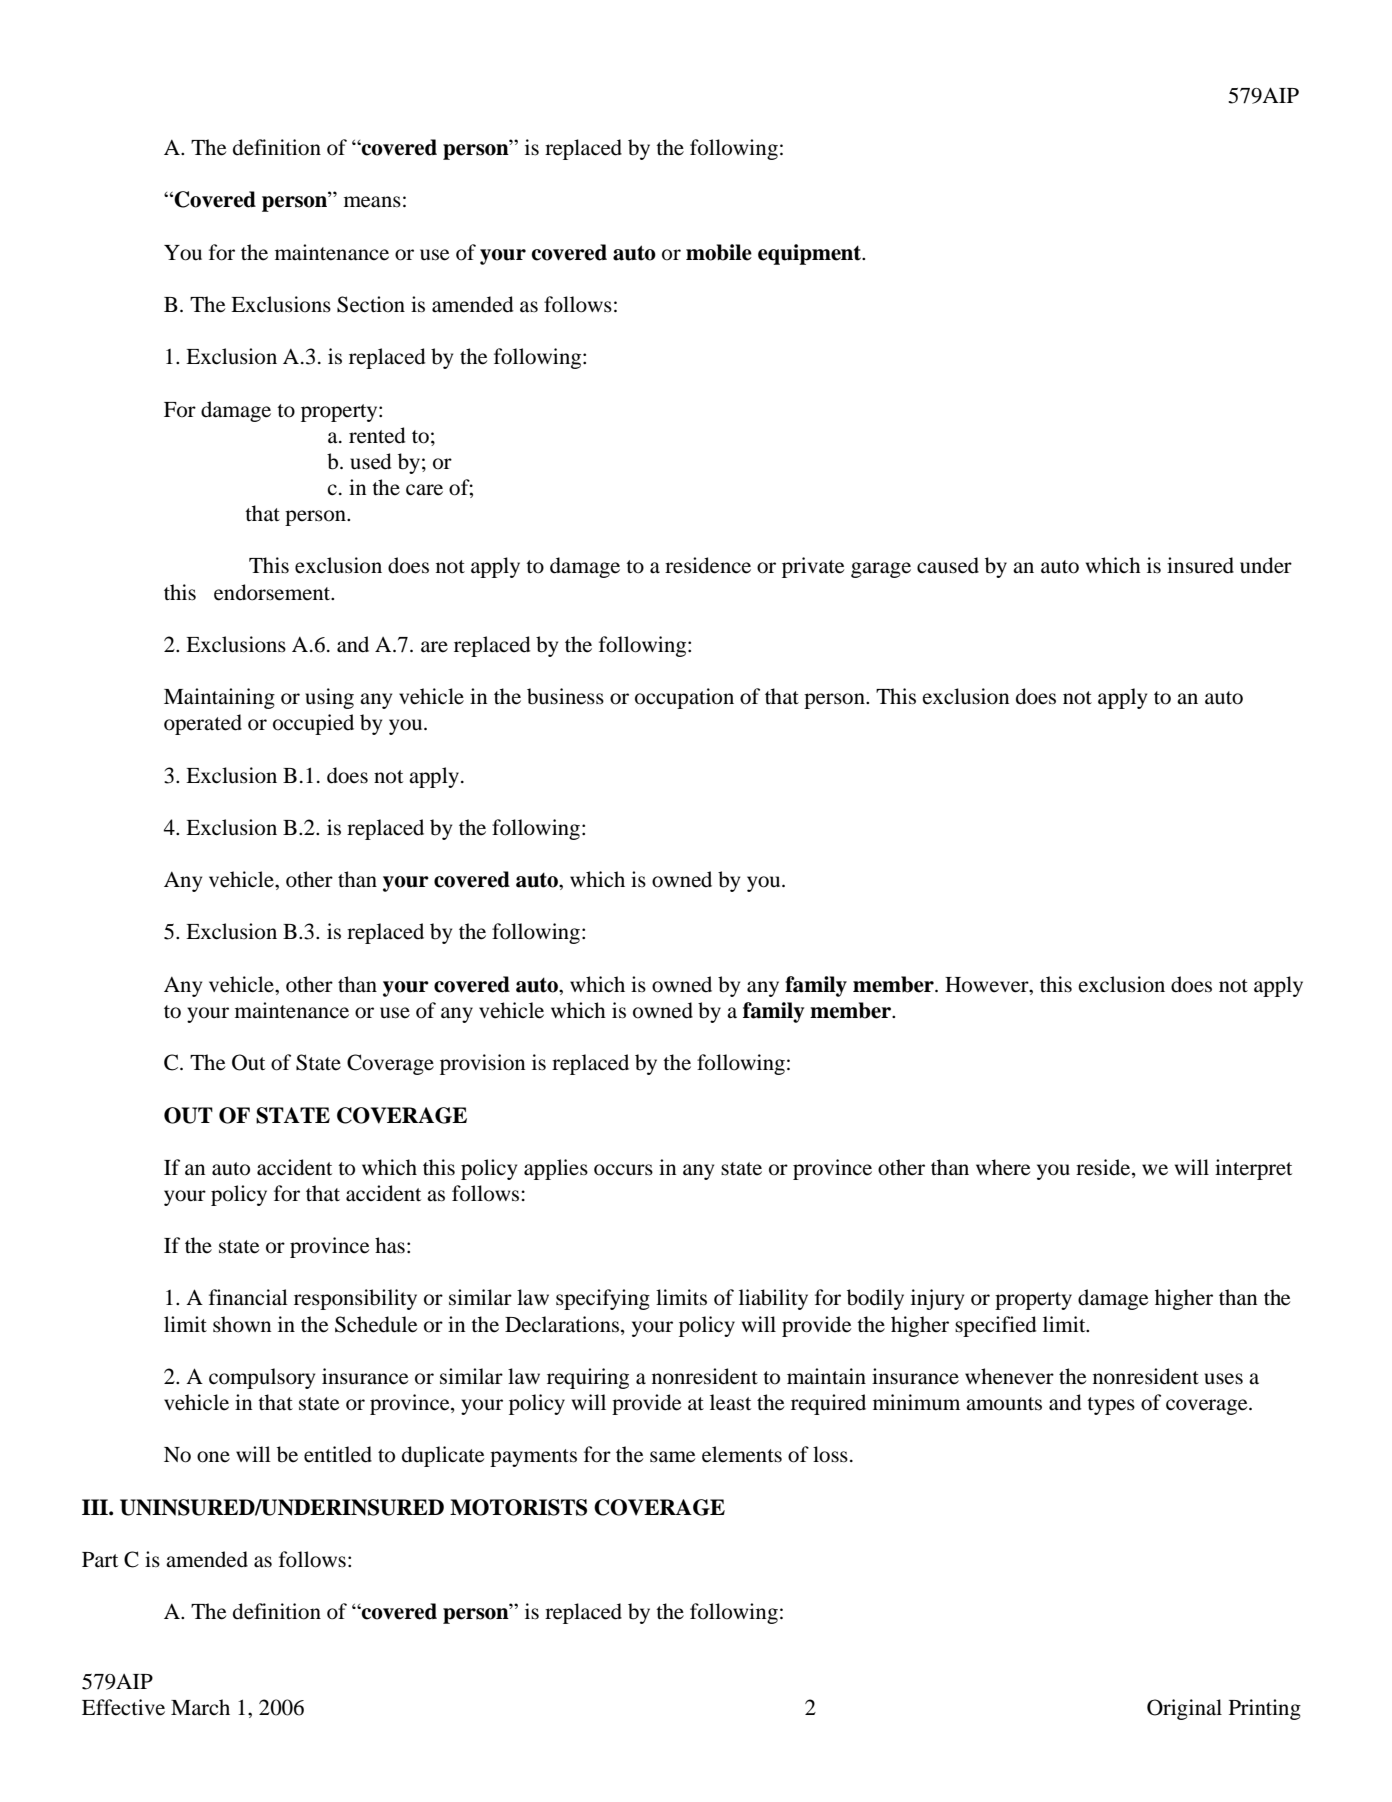 The image size is (1392, 1802). I want to click on March, so click(200, 1707).
